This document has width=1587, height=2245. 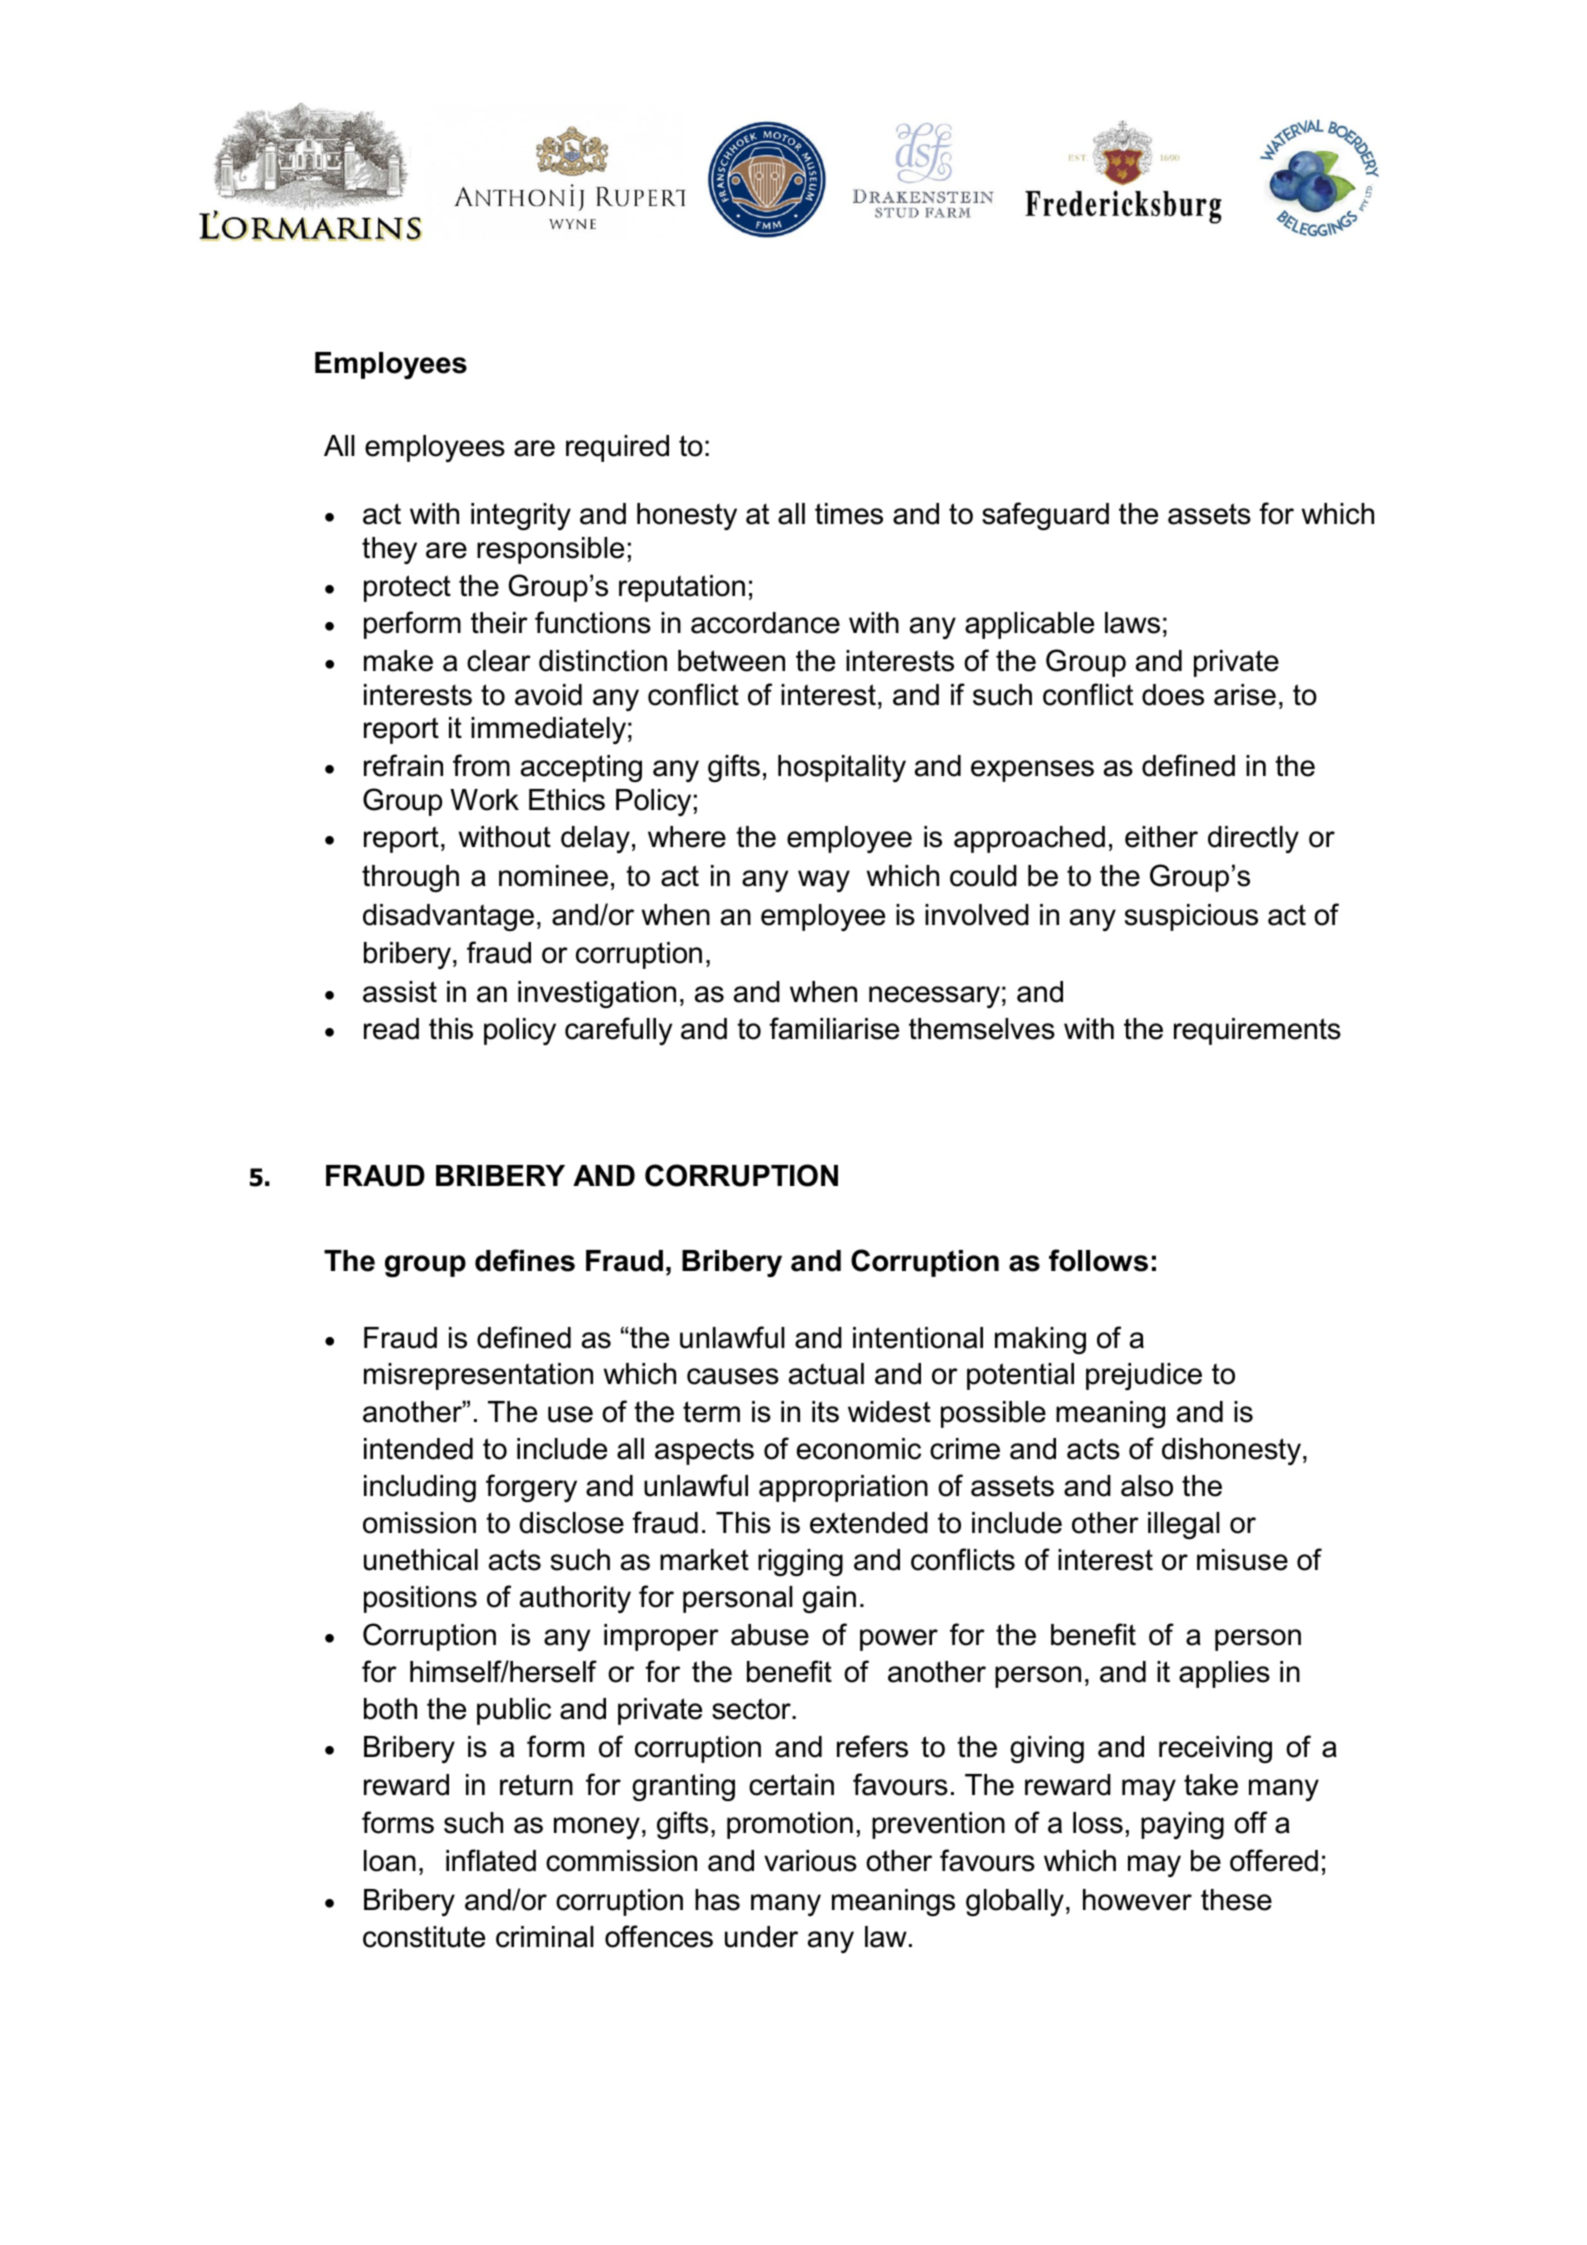 I want to click on Work, so click(x=484, y=800).
